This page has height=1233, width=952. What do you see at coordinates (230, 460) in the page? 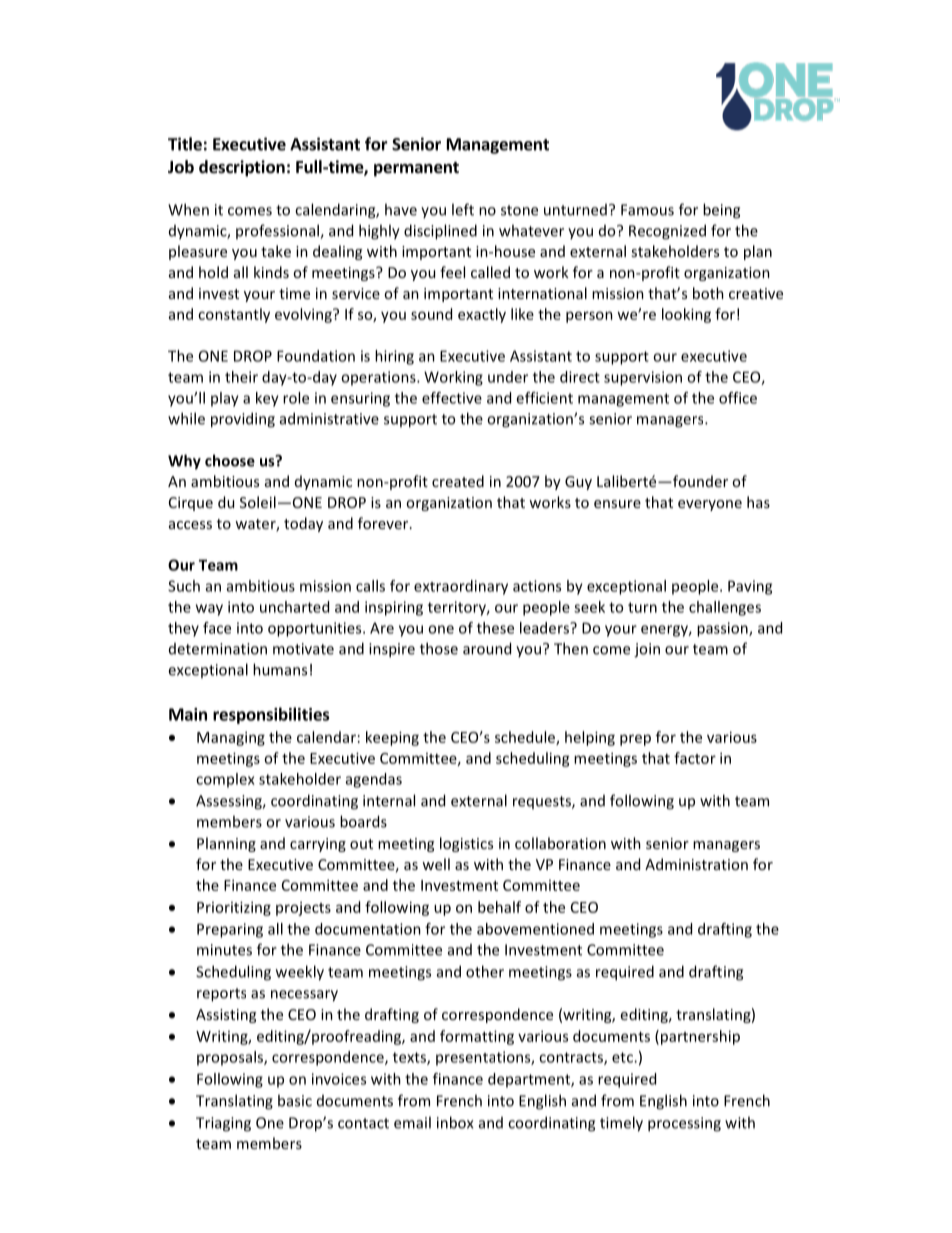
I see `choose` at bounding box center [230, 460].
